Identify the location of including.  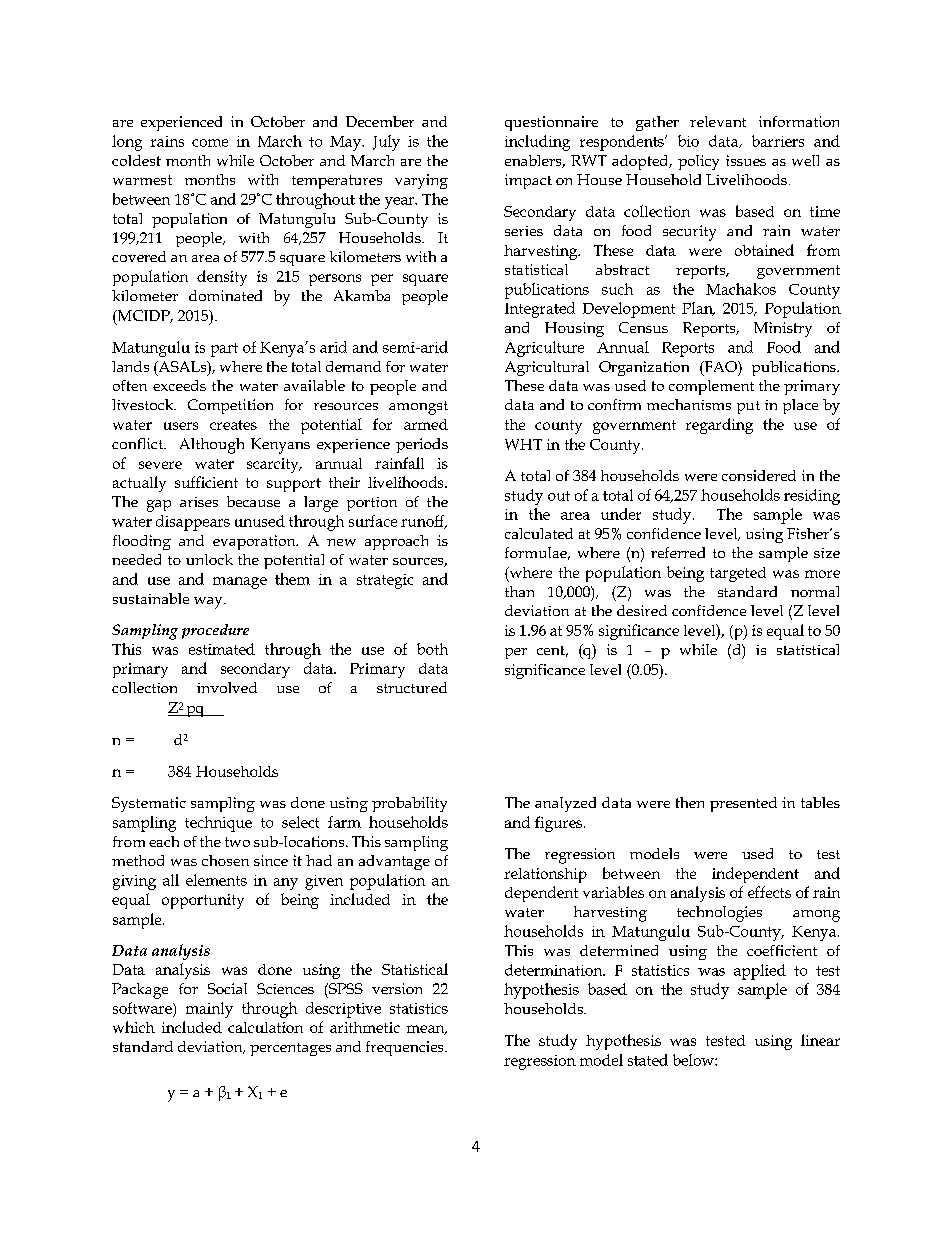
(537, 143).
